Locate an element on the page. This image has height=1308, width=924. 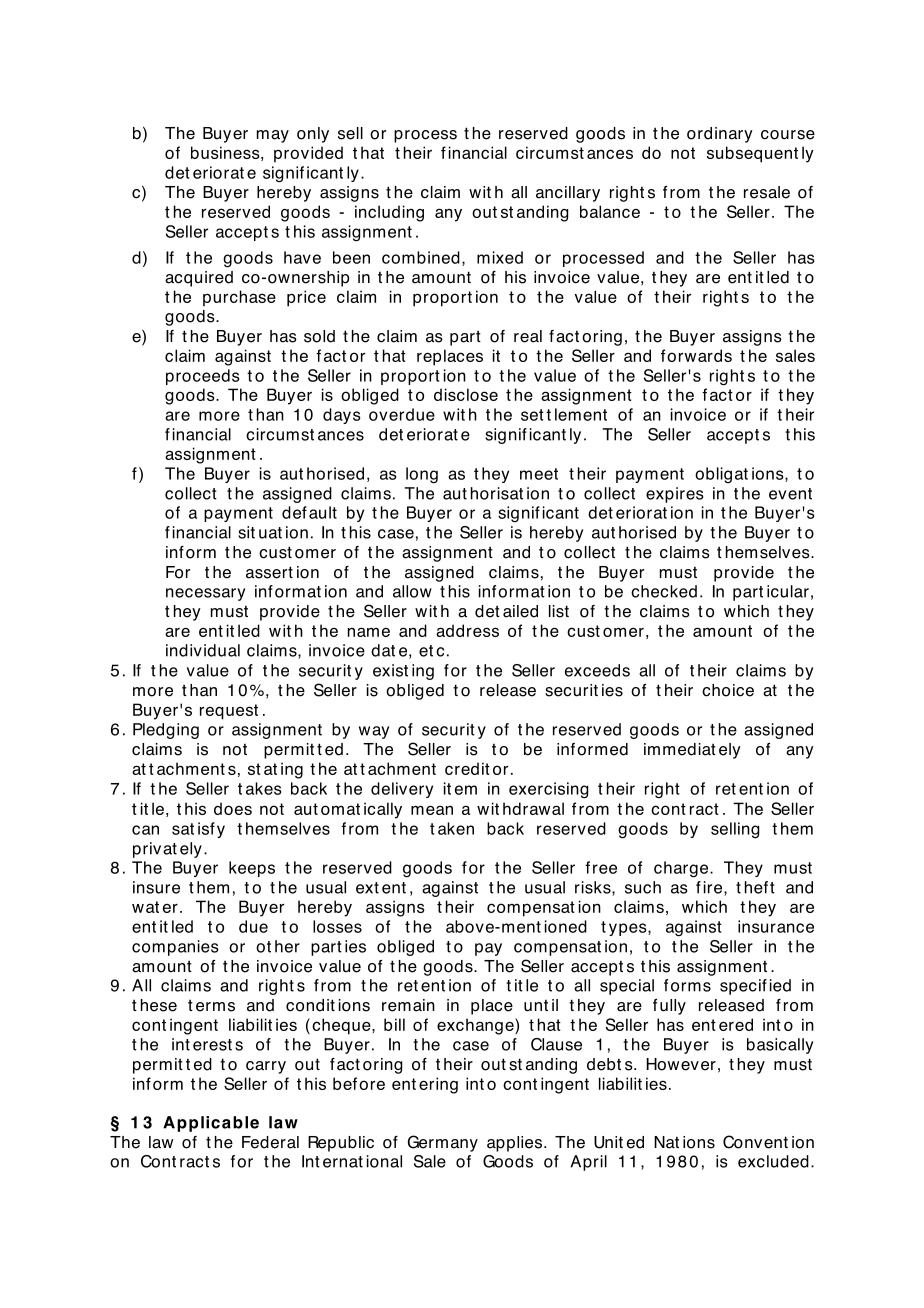
Federal is located at coordinates (270, 1142).
